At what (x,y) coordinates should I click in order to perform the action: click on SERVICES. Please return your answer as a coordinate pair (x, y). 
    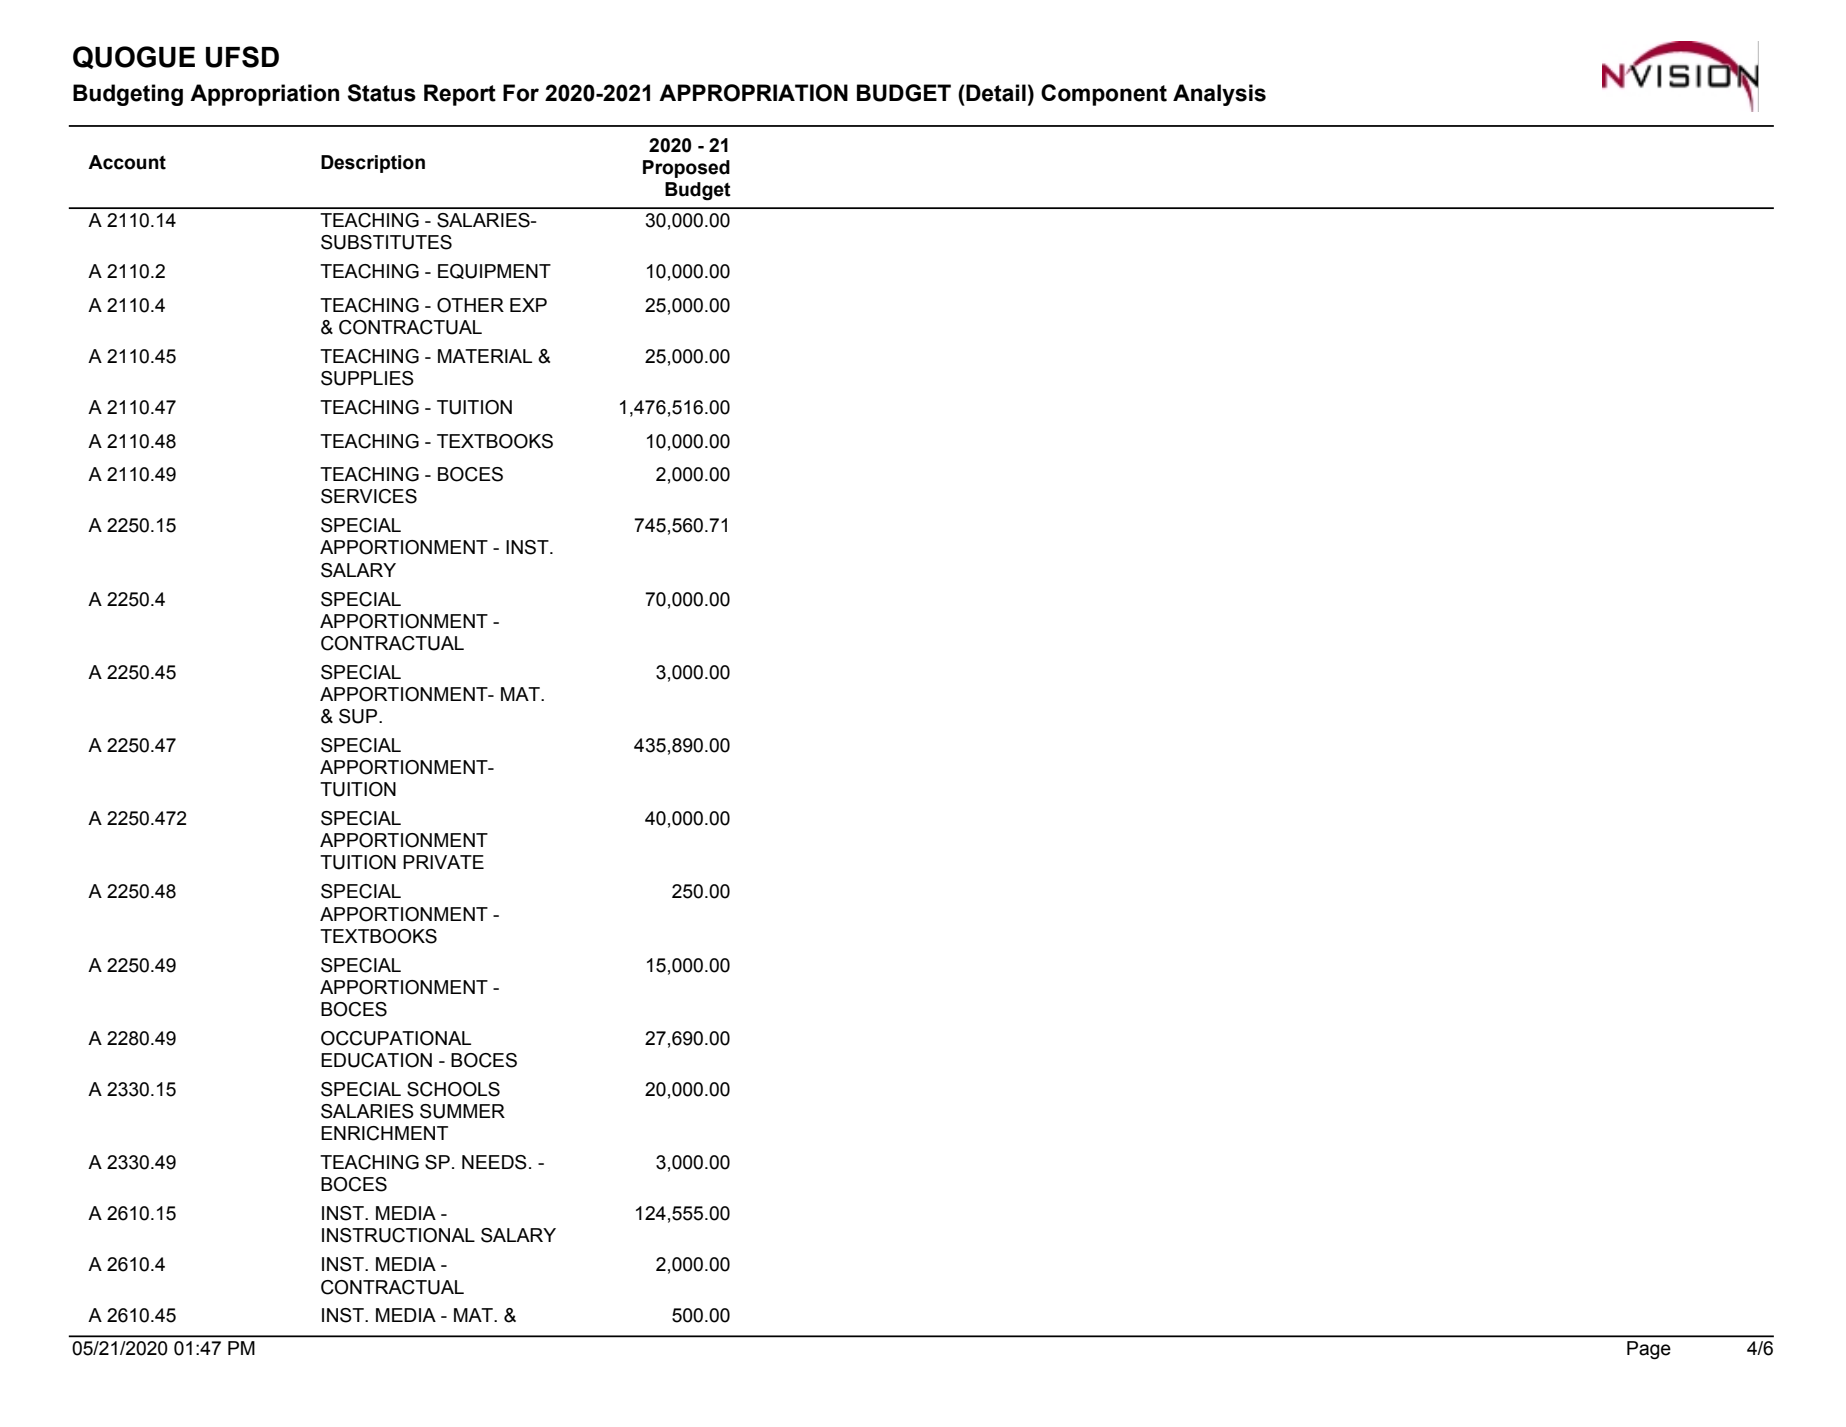
    Looking at the image, I should click on (369, 496).
